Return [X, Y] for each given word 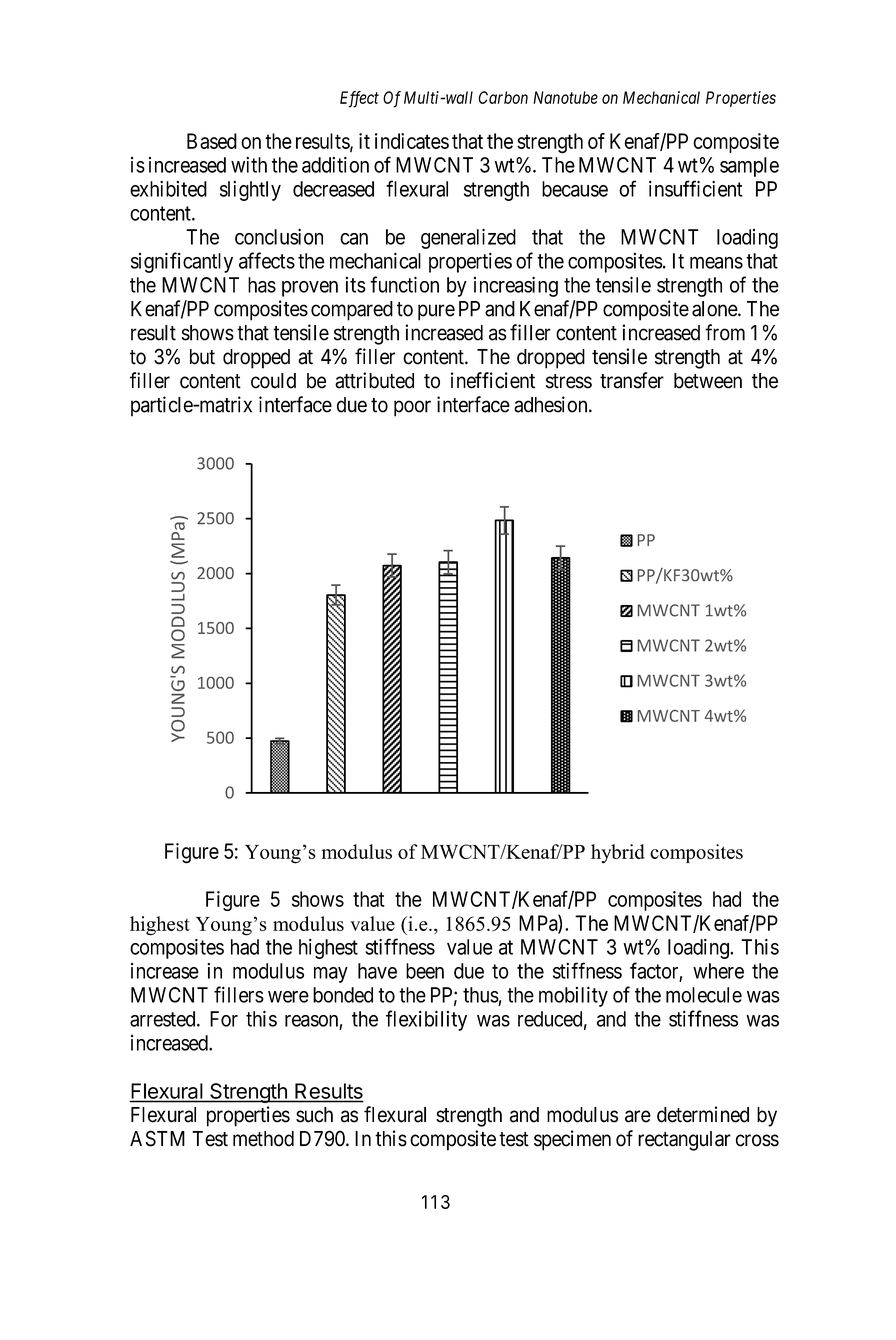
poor [412, 408]
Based [212, 141]
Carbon [503, 97]
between [708, 381]
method [263, 1139]
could [273, 381]
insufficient [696, 188]
